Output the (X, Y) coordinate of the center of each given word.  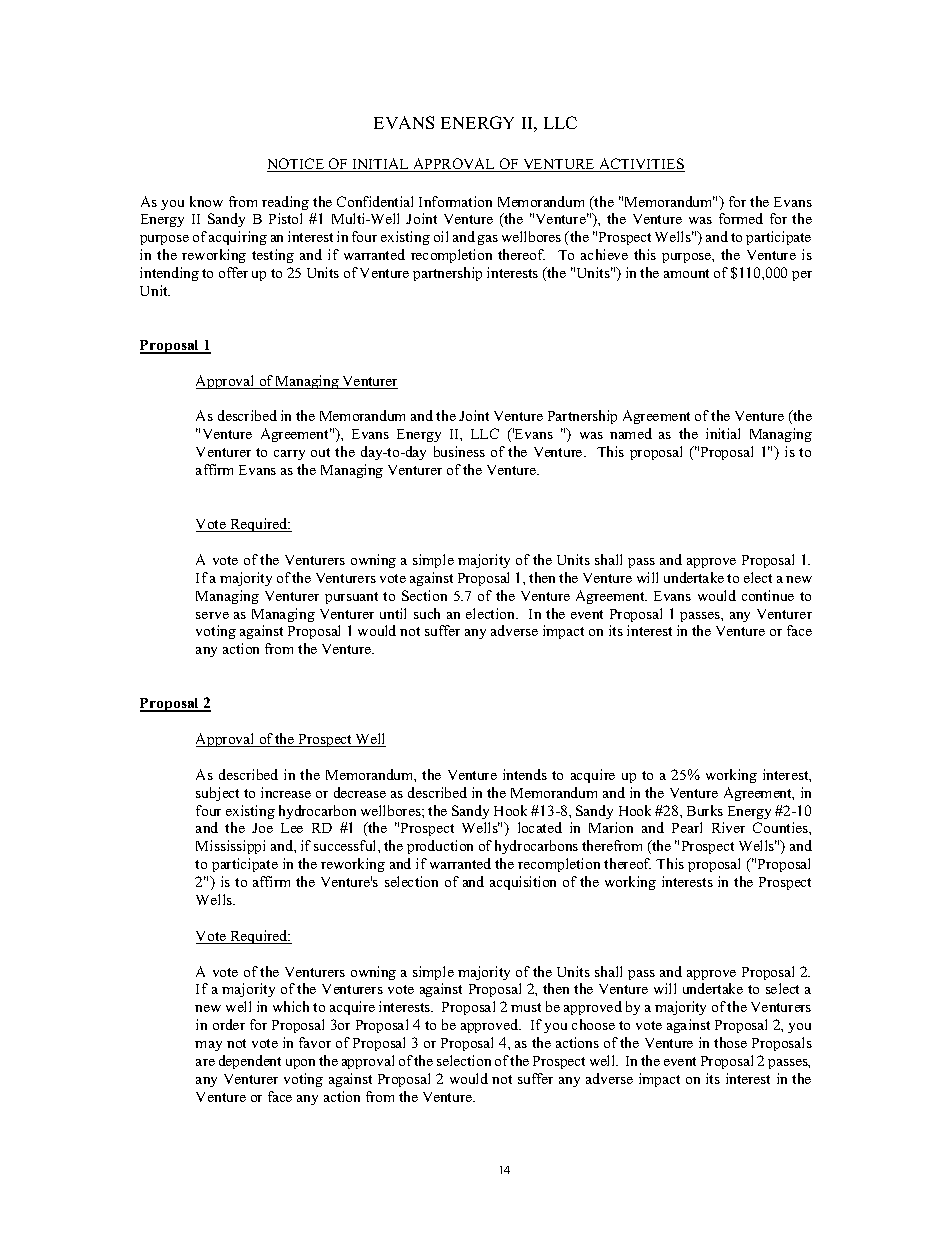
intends (525, 774)
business (459, 451)
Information (455, 201)
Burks (705, 810)
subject (217, 794)
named (631, 433)
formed (741, 218)
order (229, 1024)
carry (289, 455)
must (526, 1007)
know (206, 201)
